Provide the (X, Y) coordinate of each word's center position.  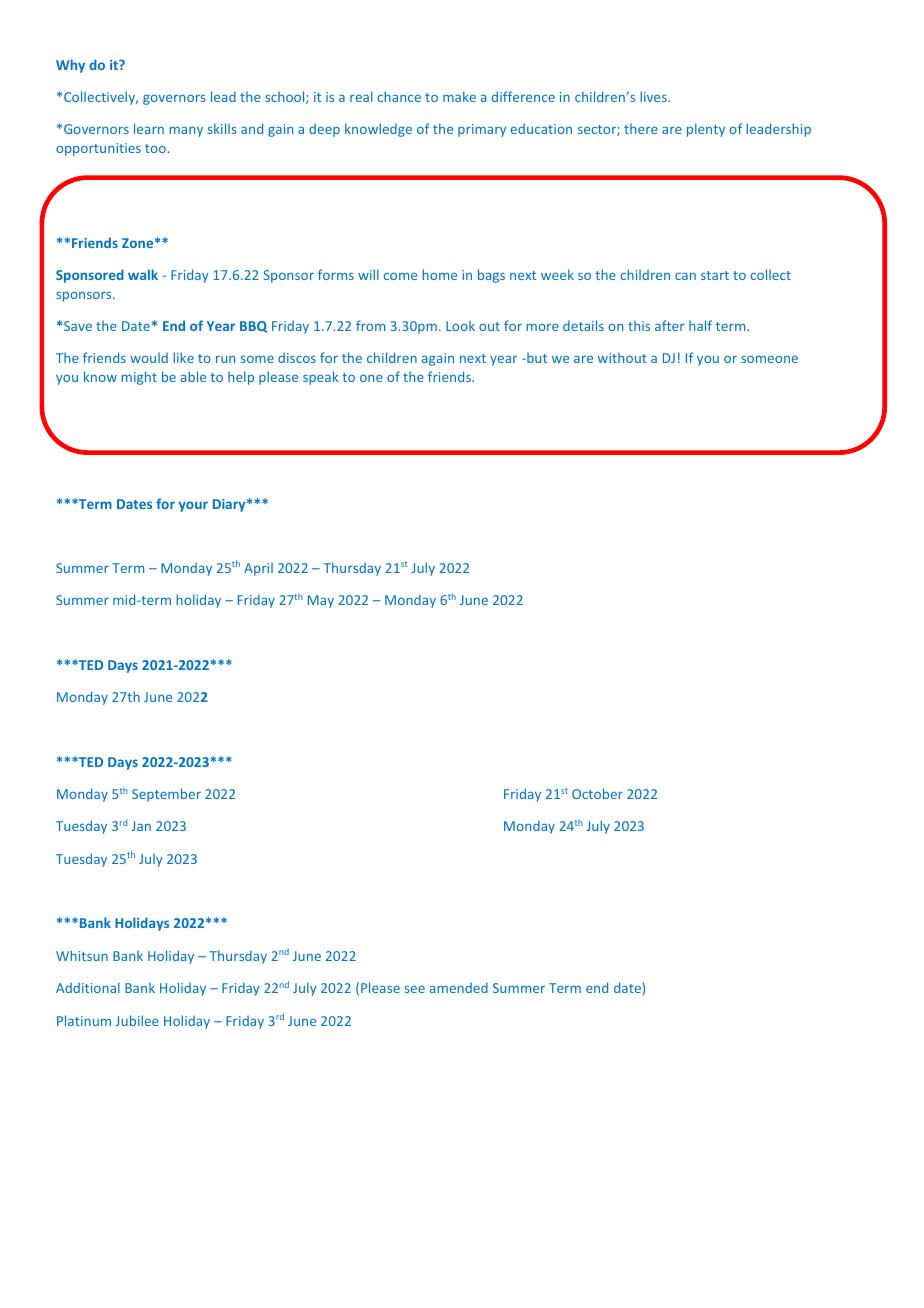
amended (459, 987)
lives (654, 96)
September (166, 795)
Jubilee (137, 1020)
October (597, 793)
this (639, 325)
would (149, 357)
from (370, 325)
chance (399, 96)
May (321, 601)
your (193, 506)
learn (149, 128)
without (622, 357)
